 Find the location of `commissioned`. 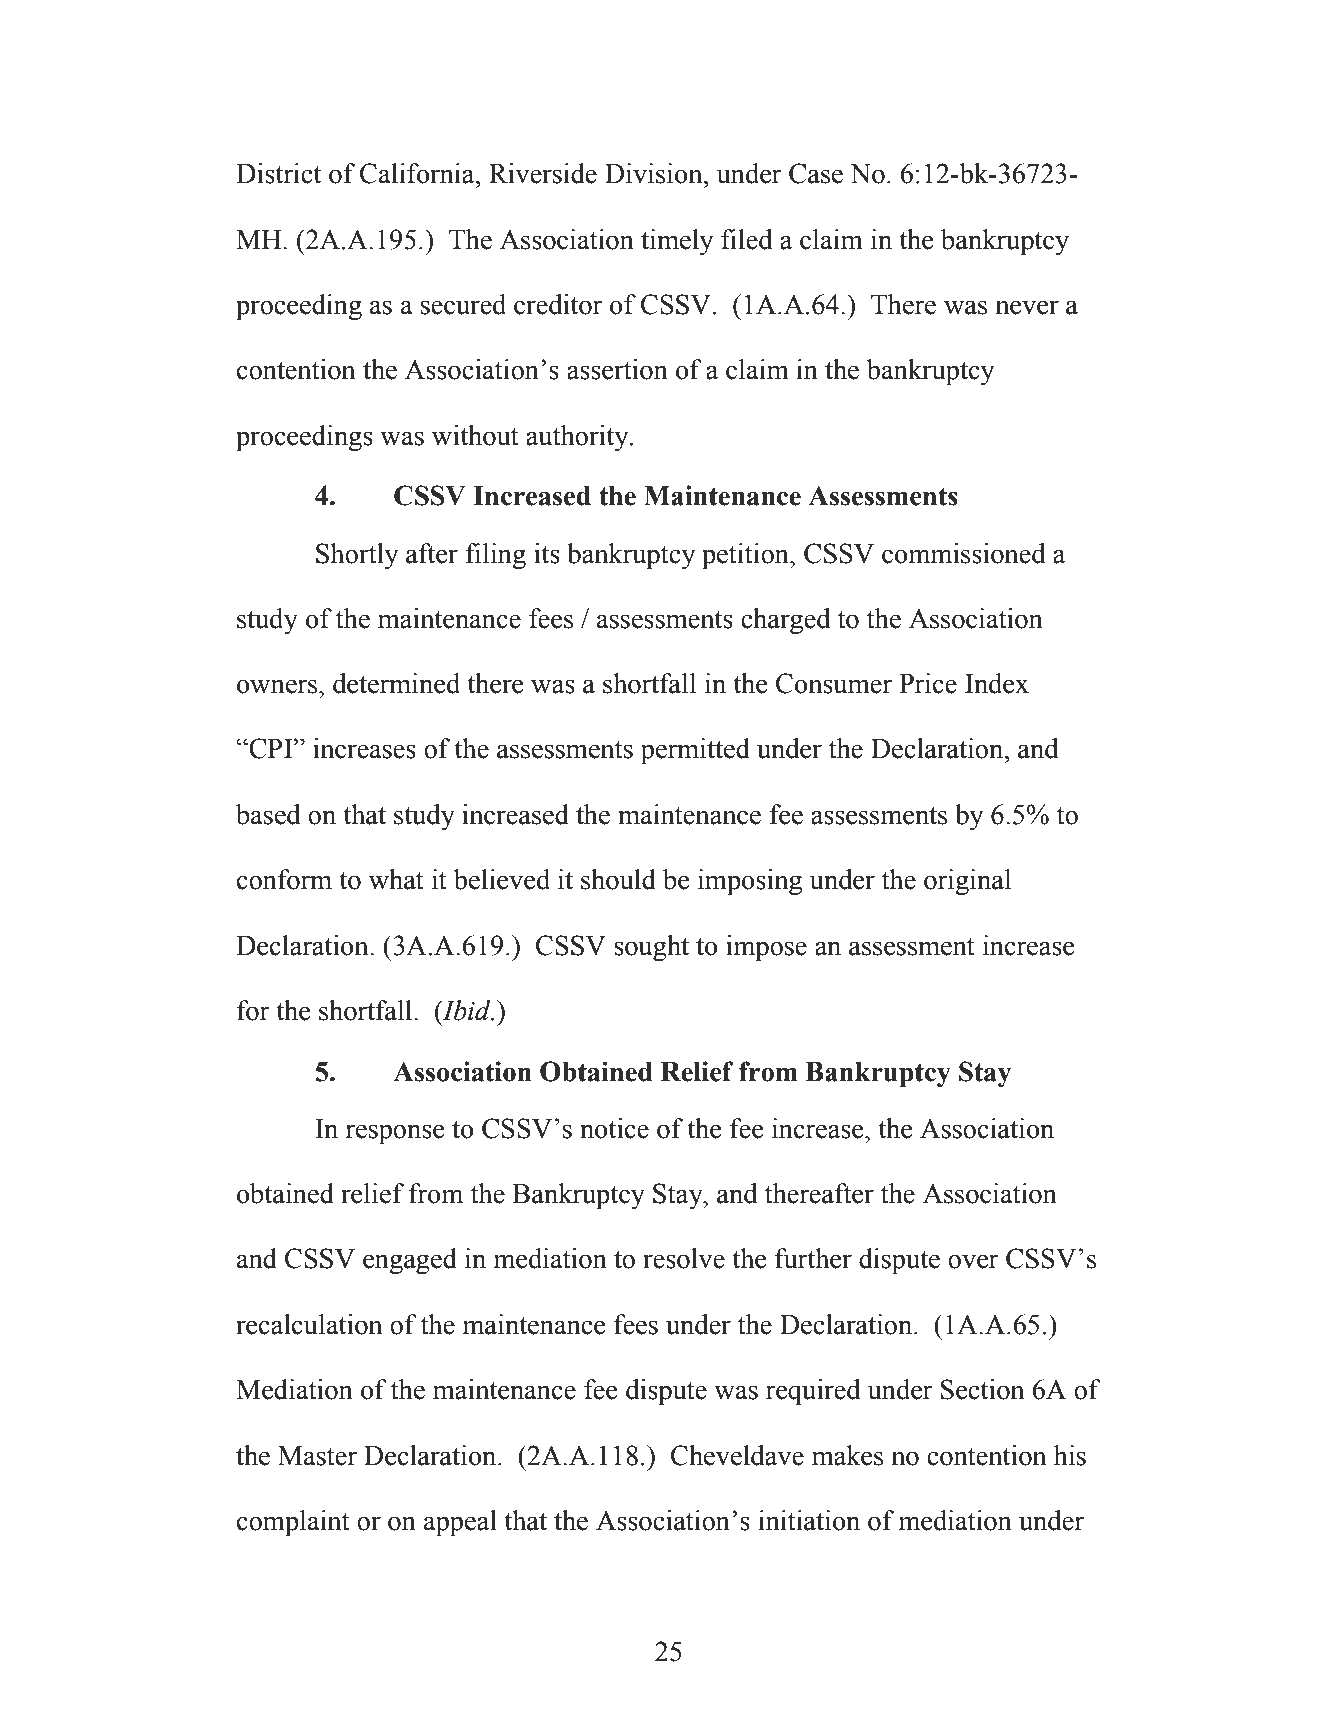

commissioned is located at coordinates (963, 553).
